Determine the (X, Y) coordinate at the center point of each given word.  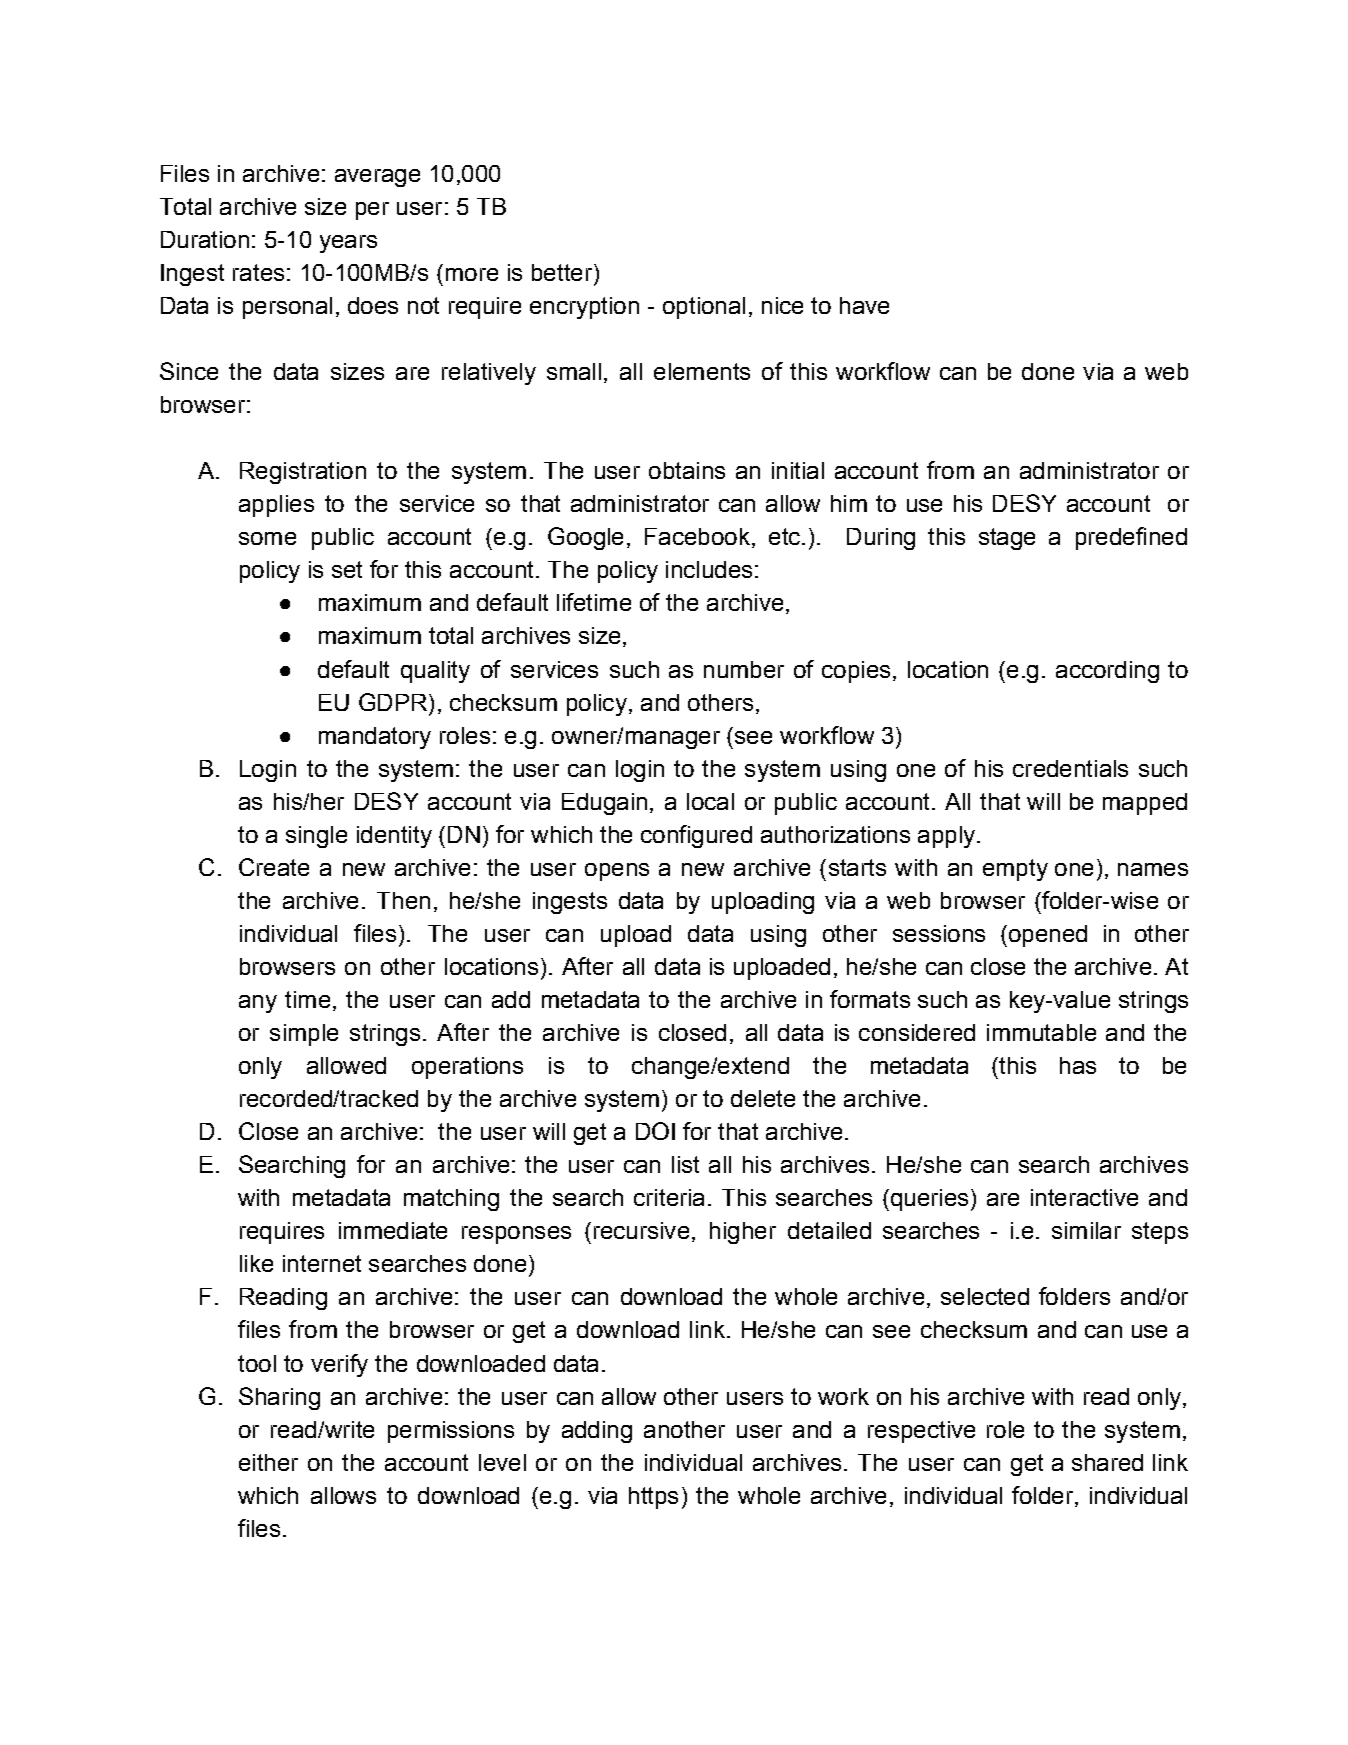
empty (1015, 870)
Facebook (697, 536)
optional (704, 308)
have (864, 305)
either (268, 1462)
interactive (1084, 1197)
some (267, 538)
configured (696, 836)
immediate (393, 1230)
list (685, 1164)
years (348, 244)
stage (1007, 539)
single (316, 837)
